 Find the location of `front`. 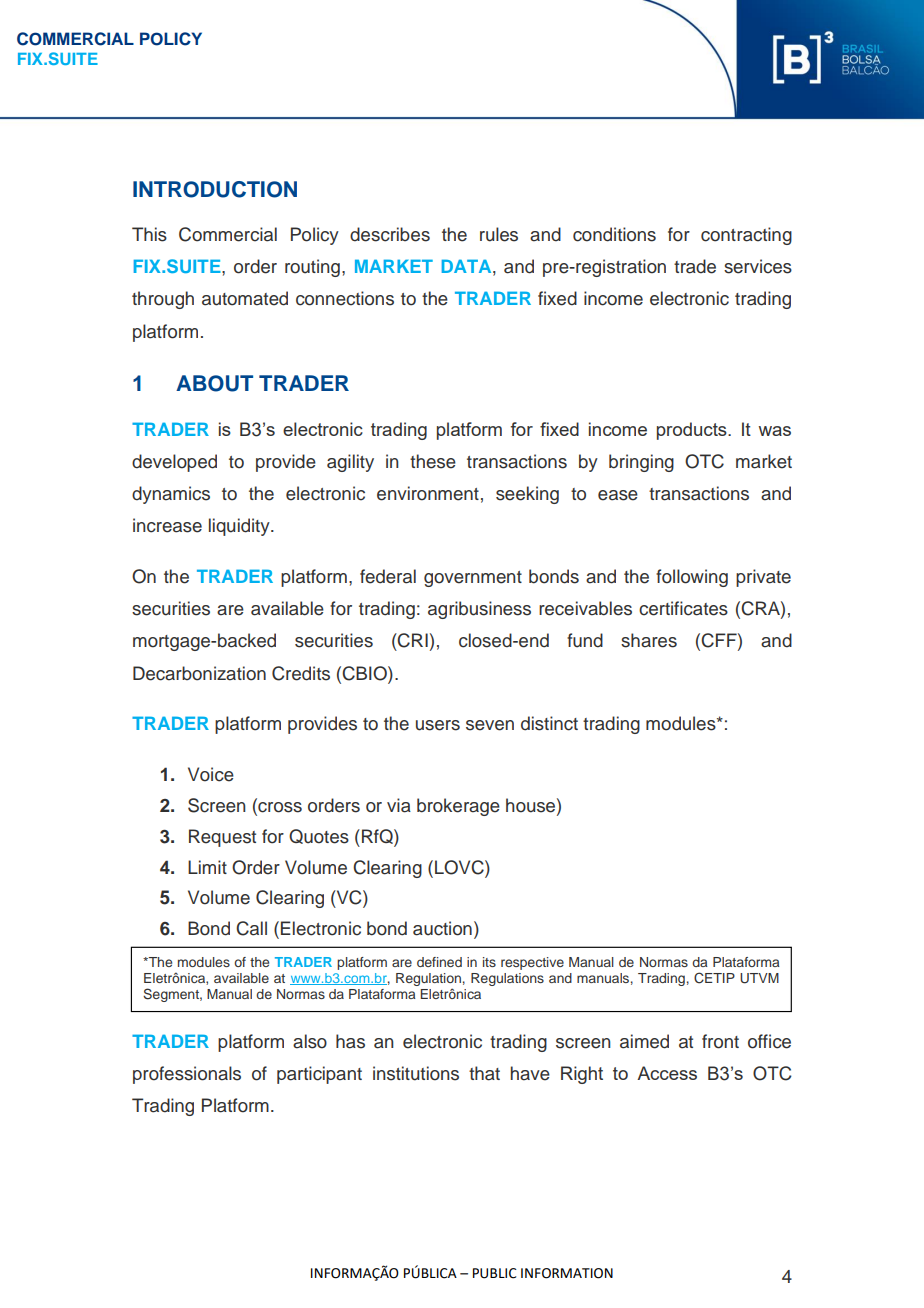

front is located at coordinates (720, 1041).
